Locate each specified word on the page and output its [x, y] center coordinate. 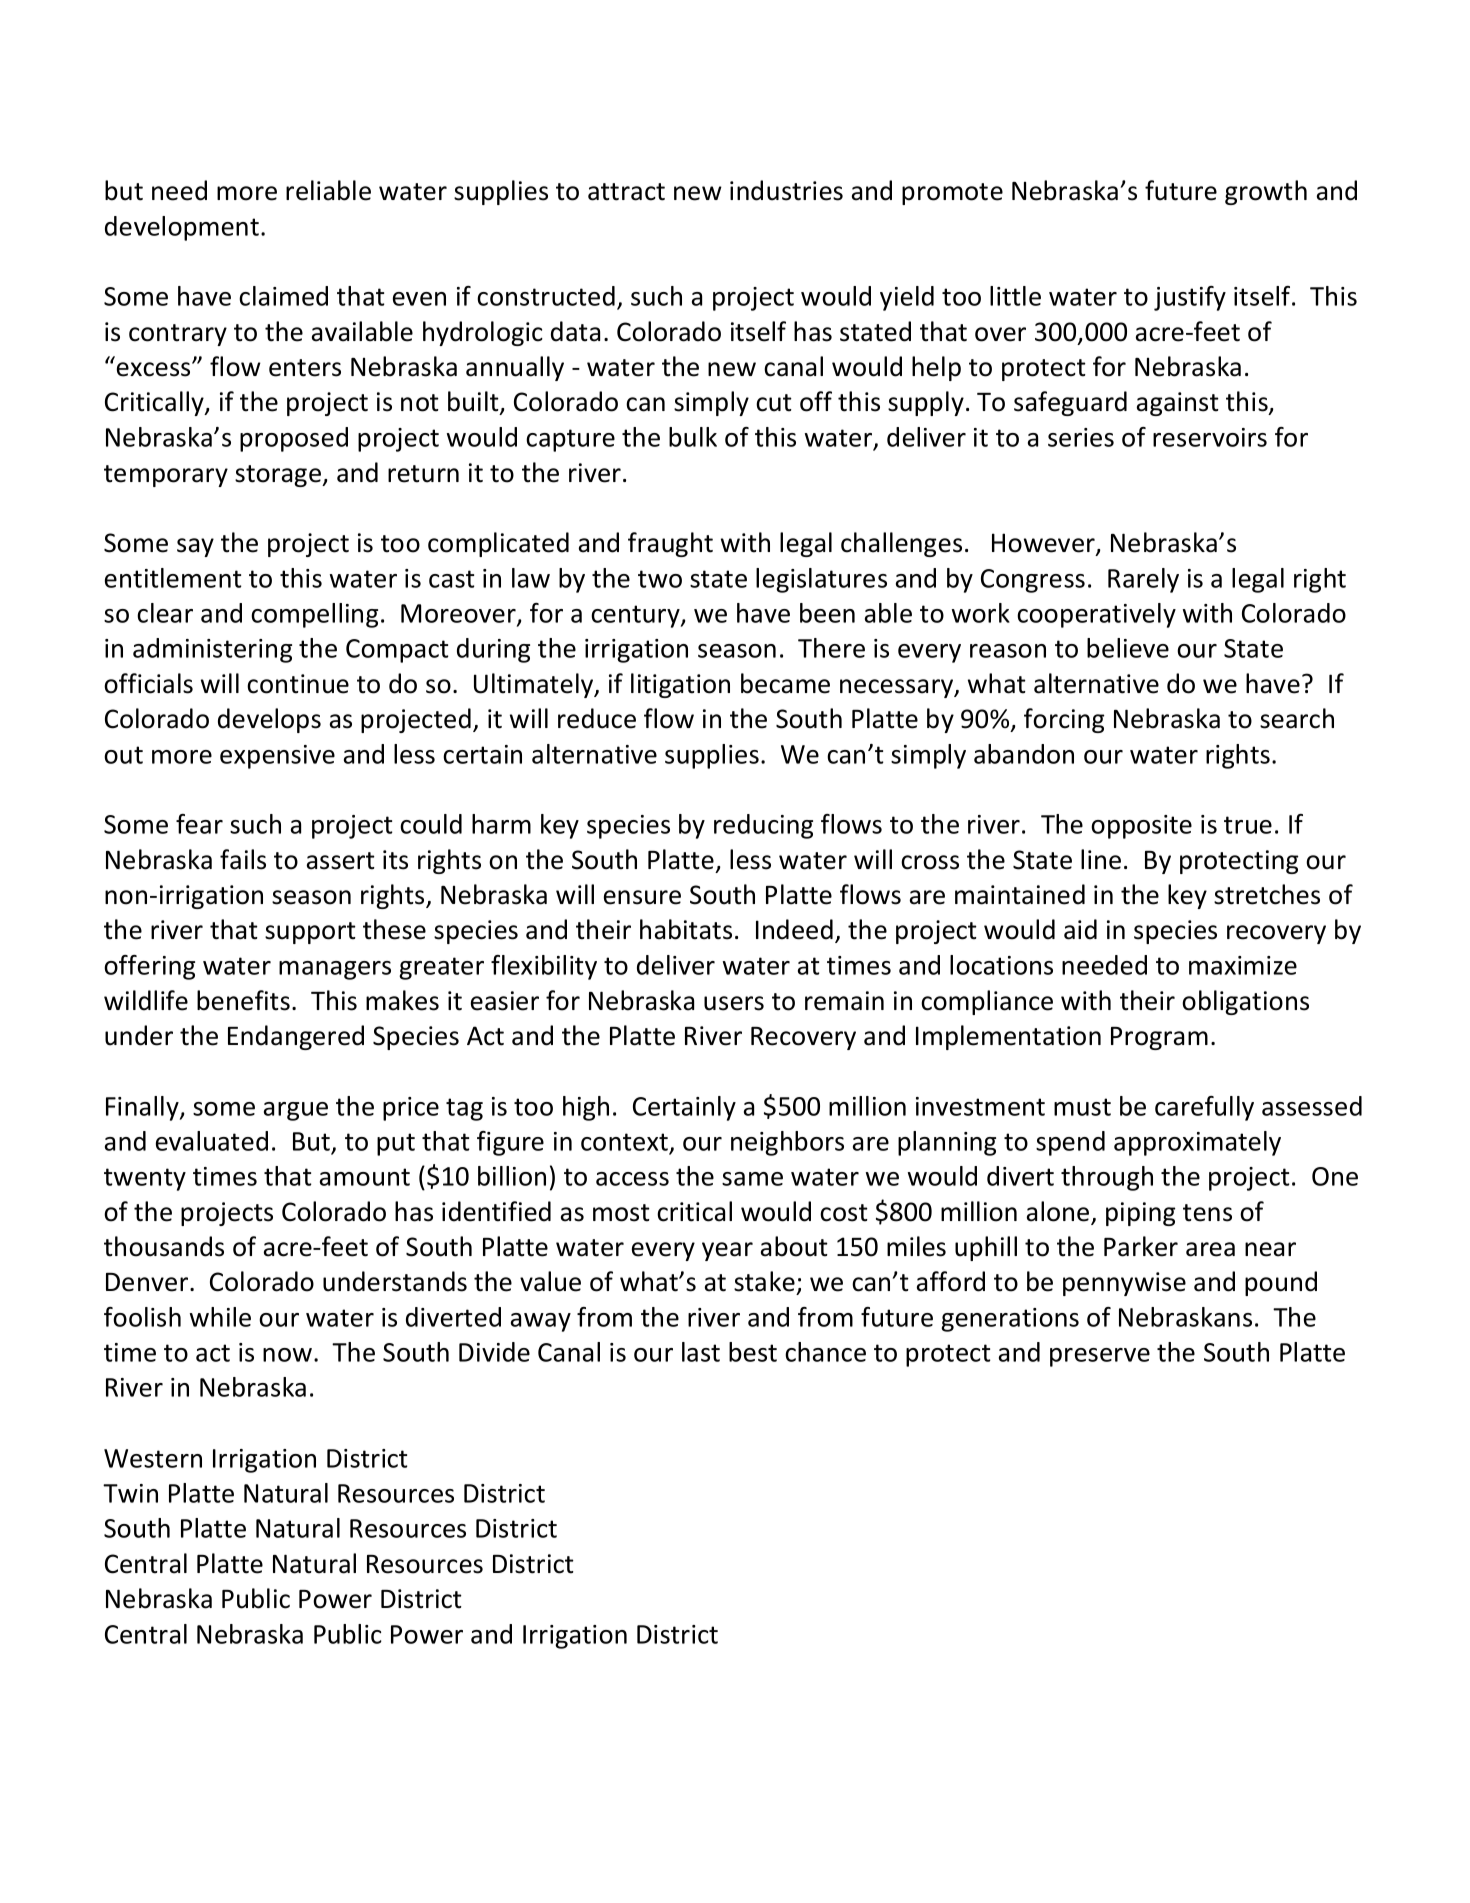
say [195, 547]
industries [786, 190]
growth [1266, 192]
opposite [1141, 827]
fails [243, 859]
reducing [763, 826]
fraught [670, 544]
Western [153, 1458]
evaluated [212, 1141]
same [752, 1179]
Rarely [1143, 580]
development [182, 228]
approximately [1197, 1143]
